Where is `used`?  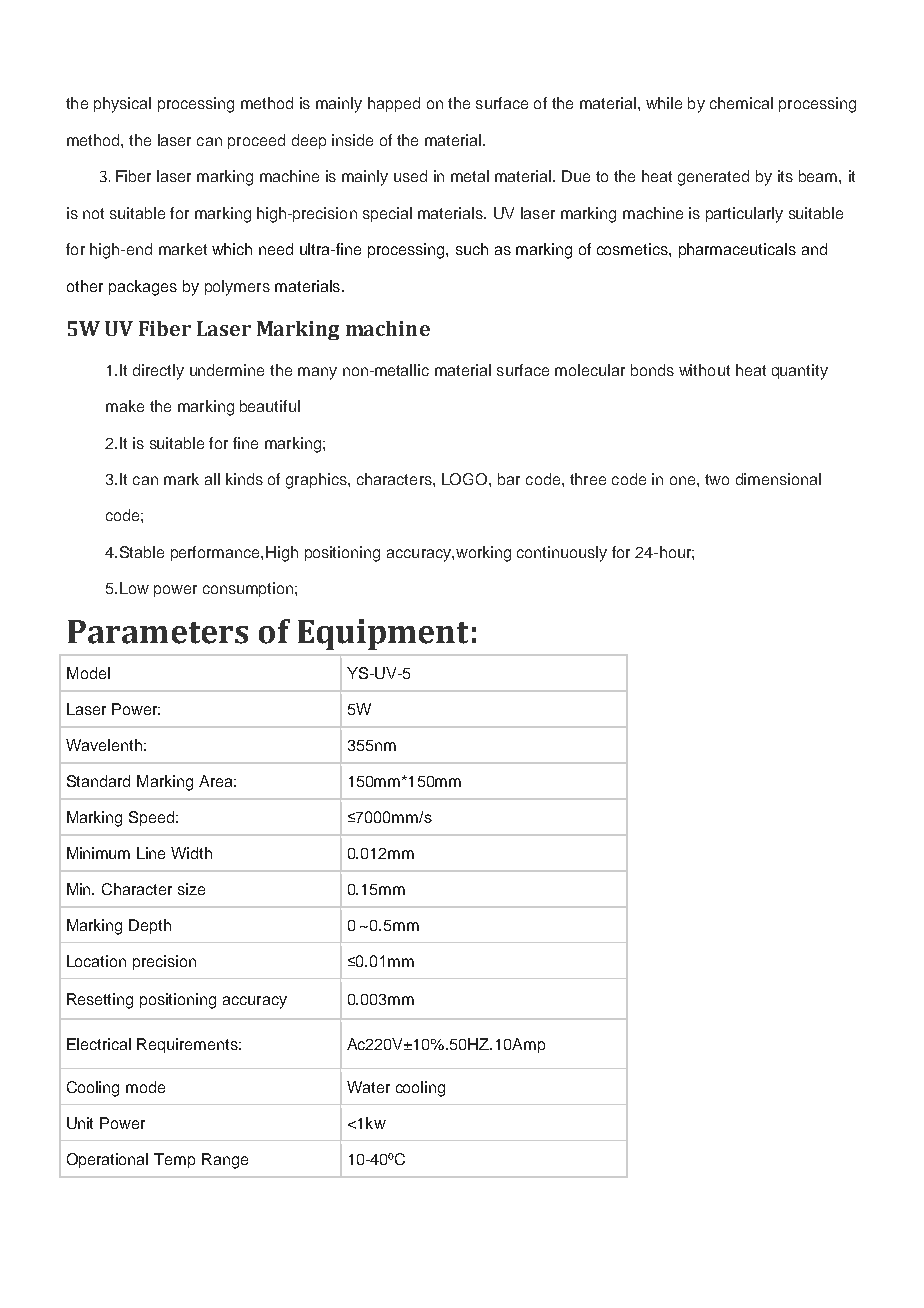
used is located at coordinates (410, 176).
